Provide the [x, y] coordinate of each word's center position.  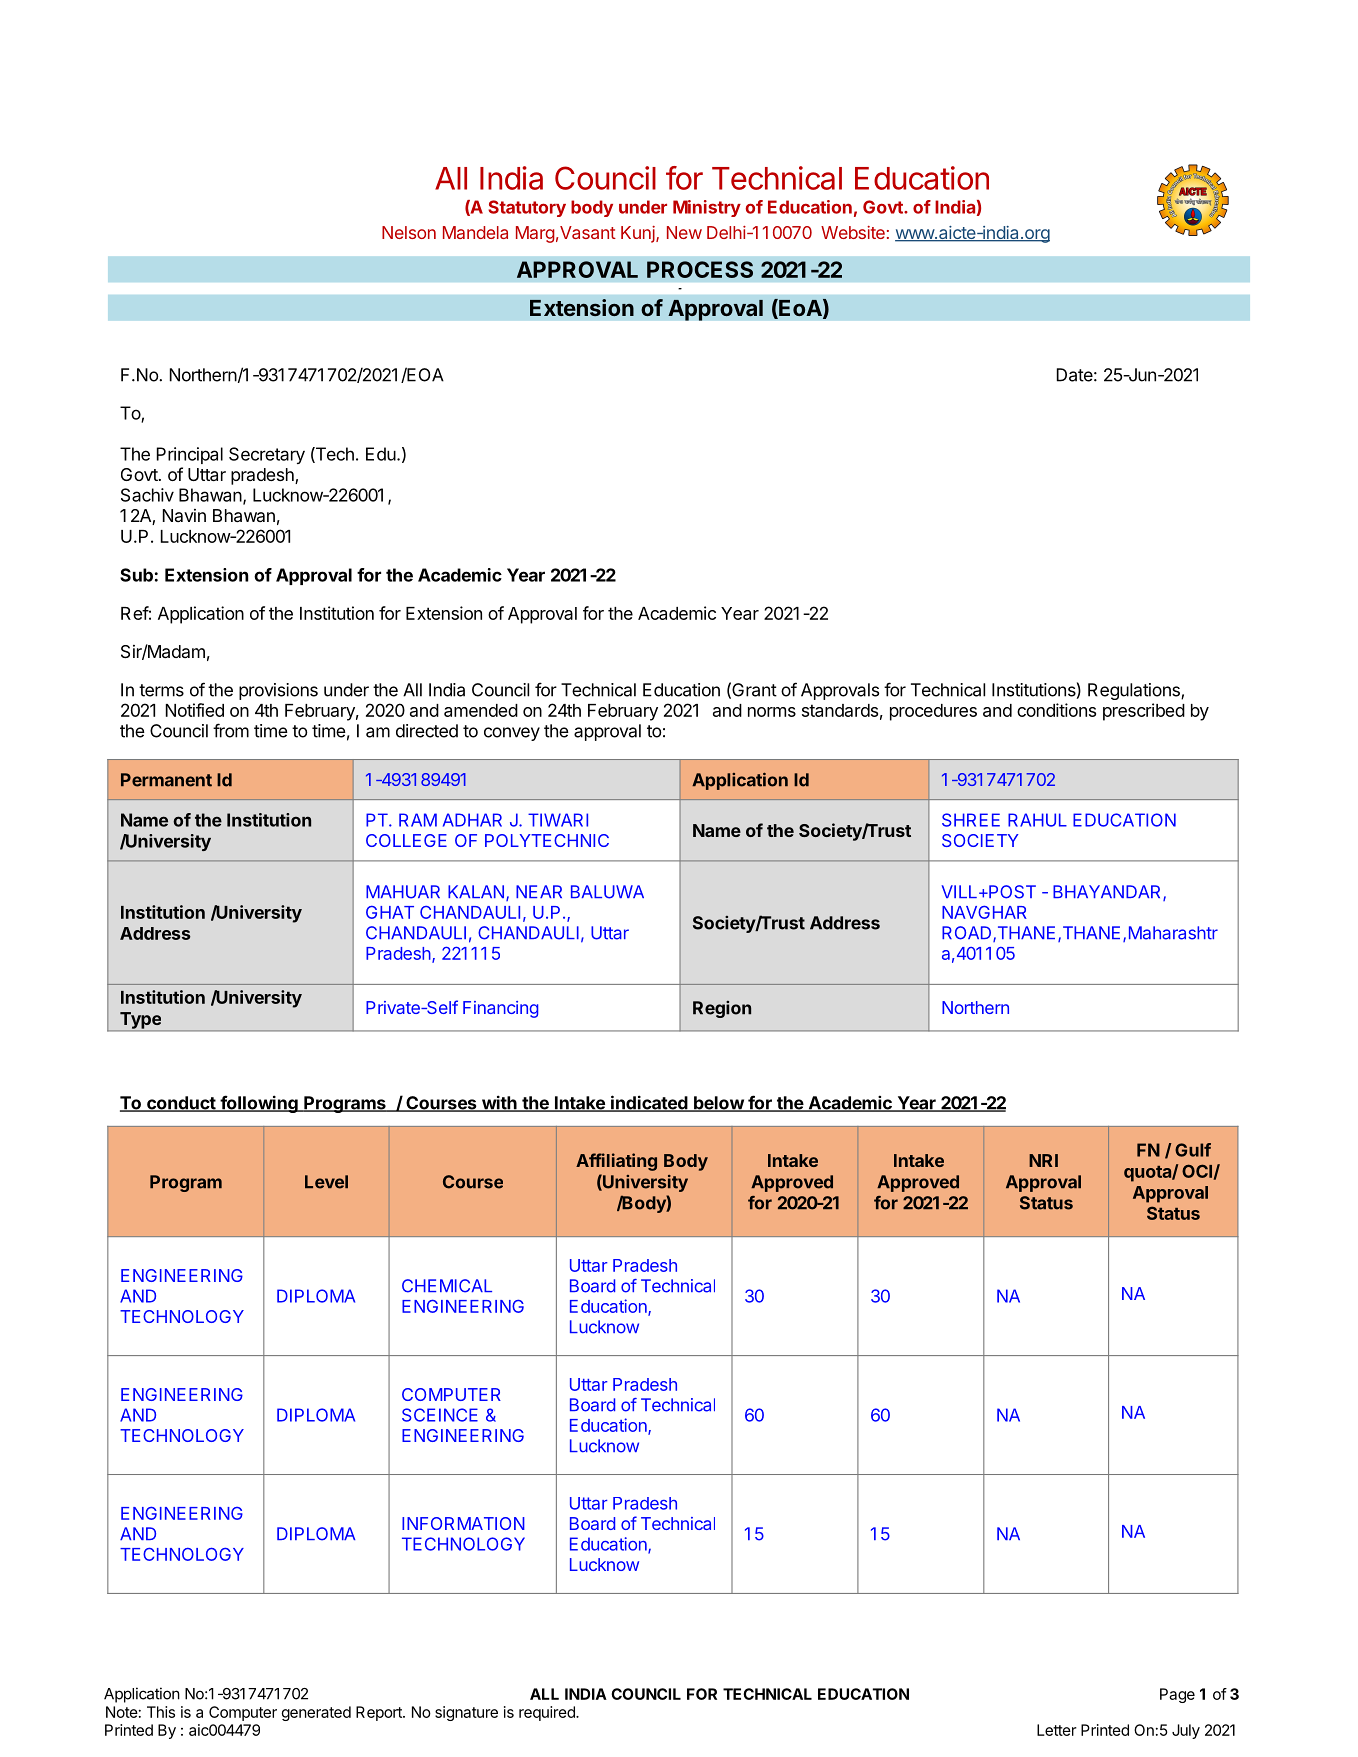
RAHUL [1037, 820]
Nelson [409, 232]
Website [853, 232]
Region [722, 1009]
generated [316, 1713]
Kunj [639, 234]
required [548, 1713]
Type [140, 1021]
